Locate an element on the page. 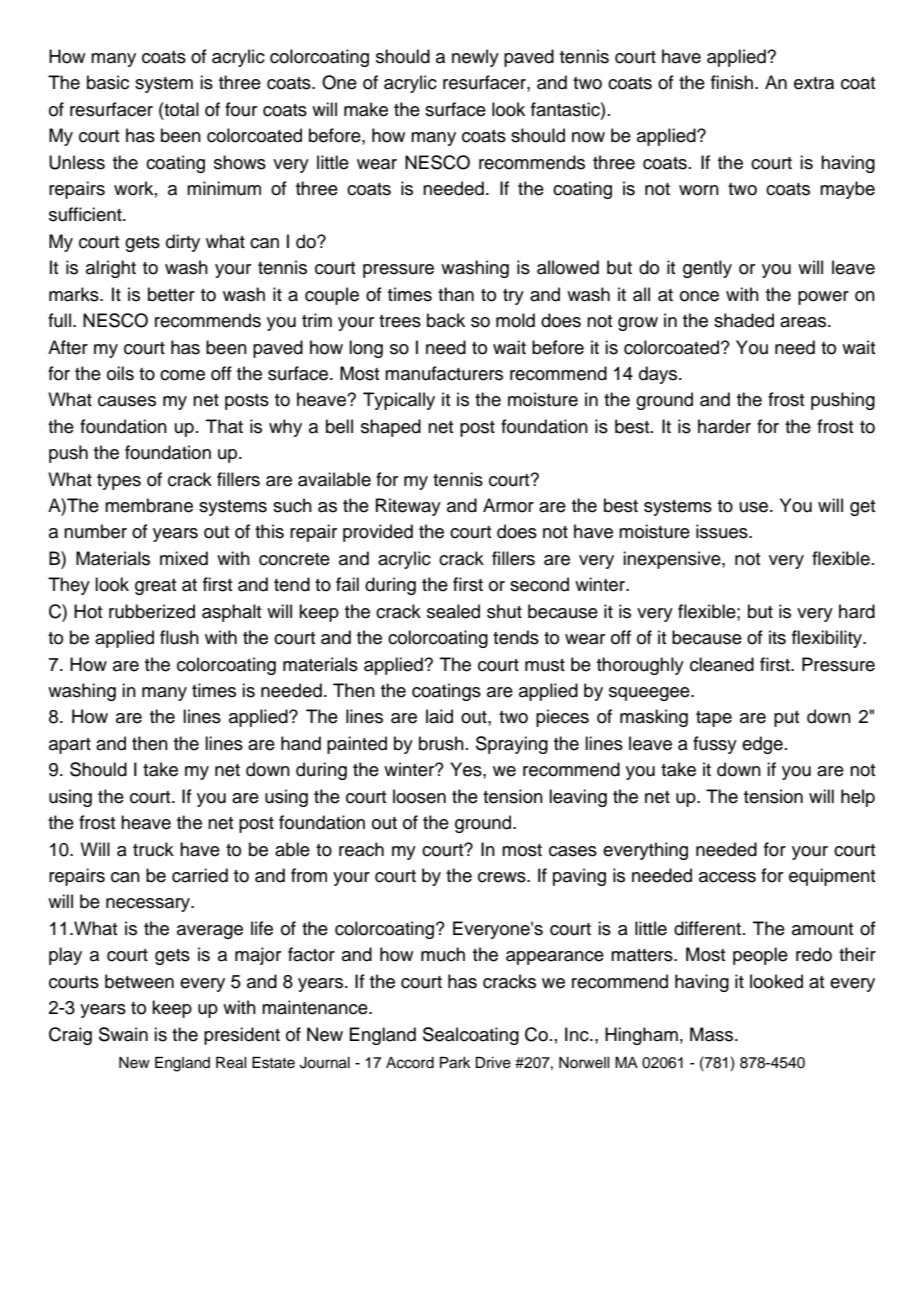  better is located at coordinates (171, 294).
